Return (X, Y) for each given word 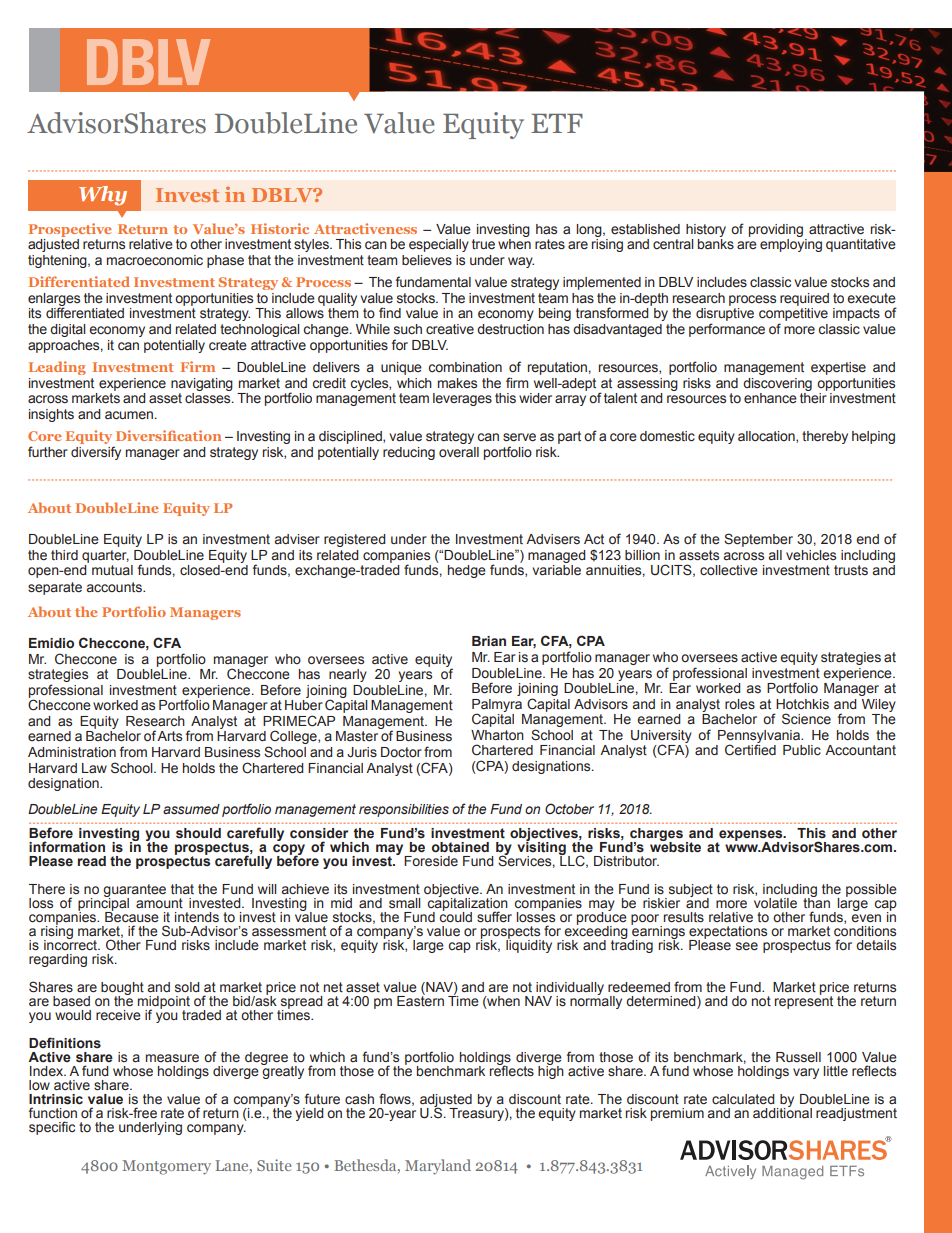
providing (776, 230)
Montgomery (166, 1167)
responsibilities (404, 810)
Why (103, 196)
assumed (191, 809)
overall (459, 452)
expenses (751, 836)
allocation (767, 437)
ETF (557, 123)
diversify (96, 453)
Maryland (438, 1167)
